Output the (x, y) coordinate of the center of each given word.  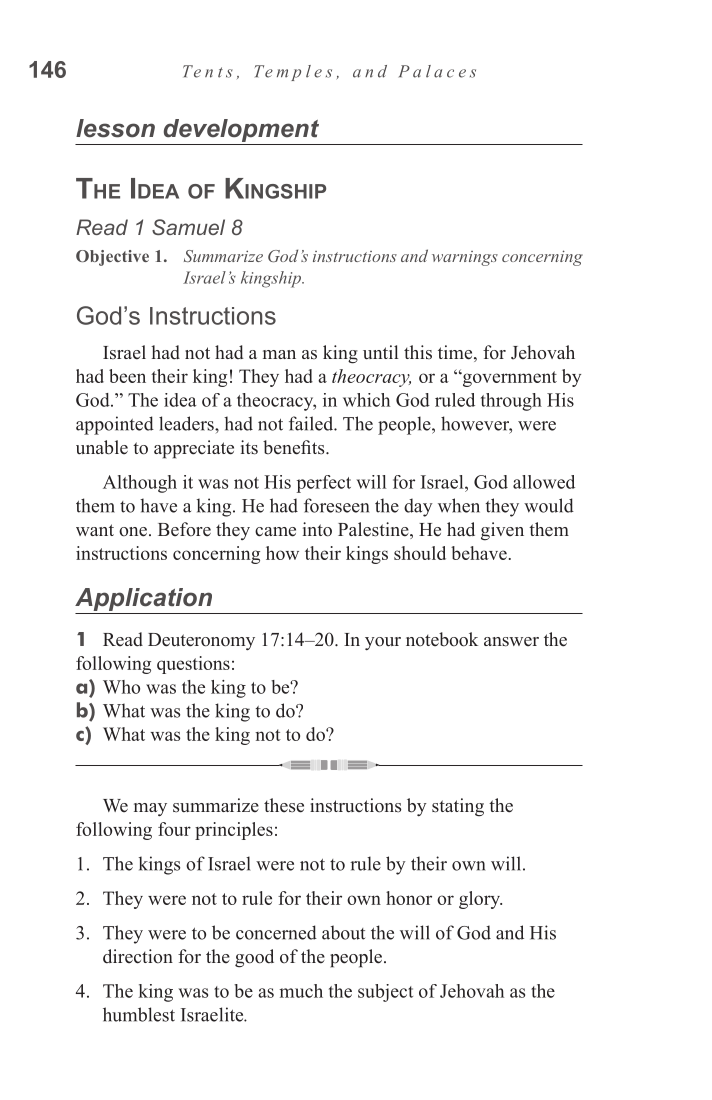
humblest (139, 1014)
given (502, 531)
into (317, 529)
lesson (115, 128)
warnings (465, 258)
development (241, 130)
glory (480, 900)
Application (143, 599)
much (301, 991)
